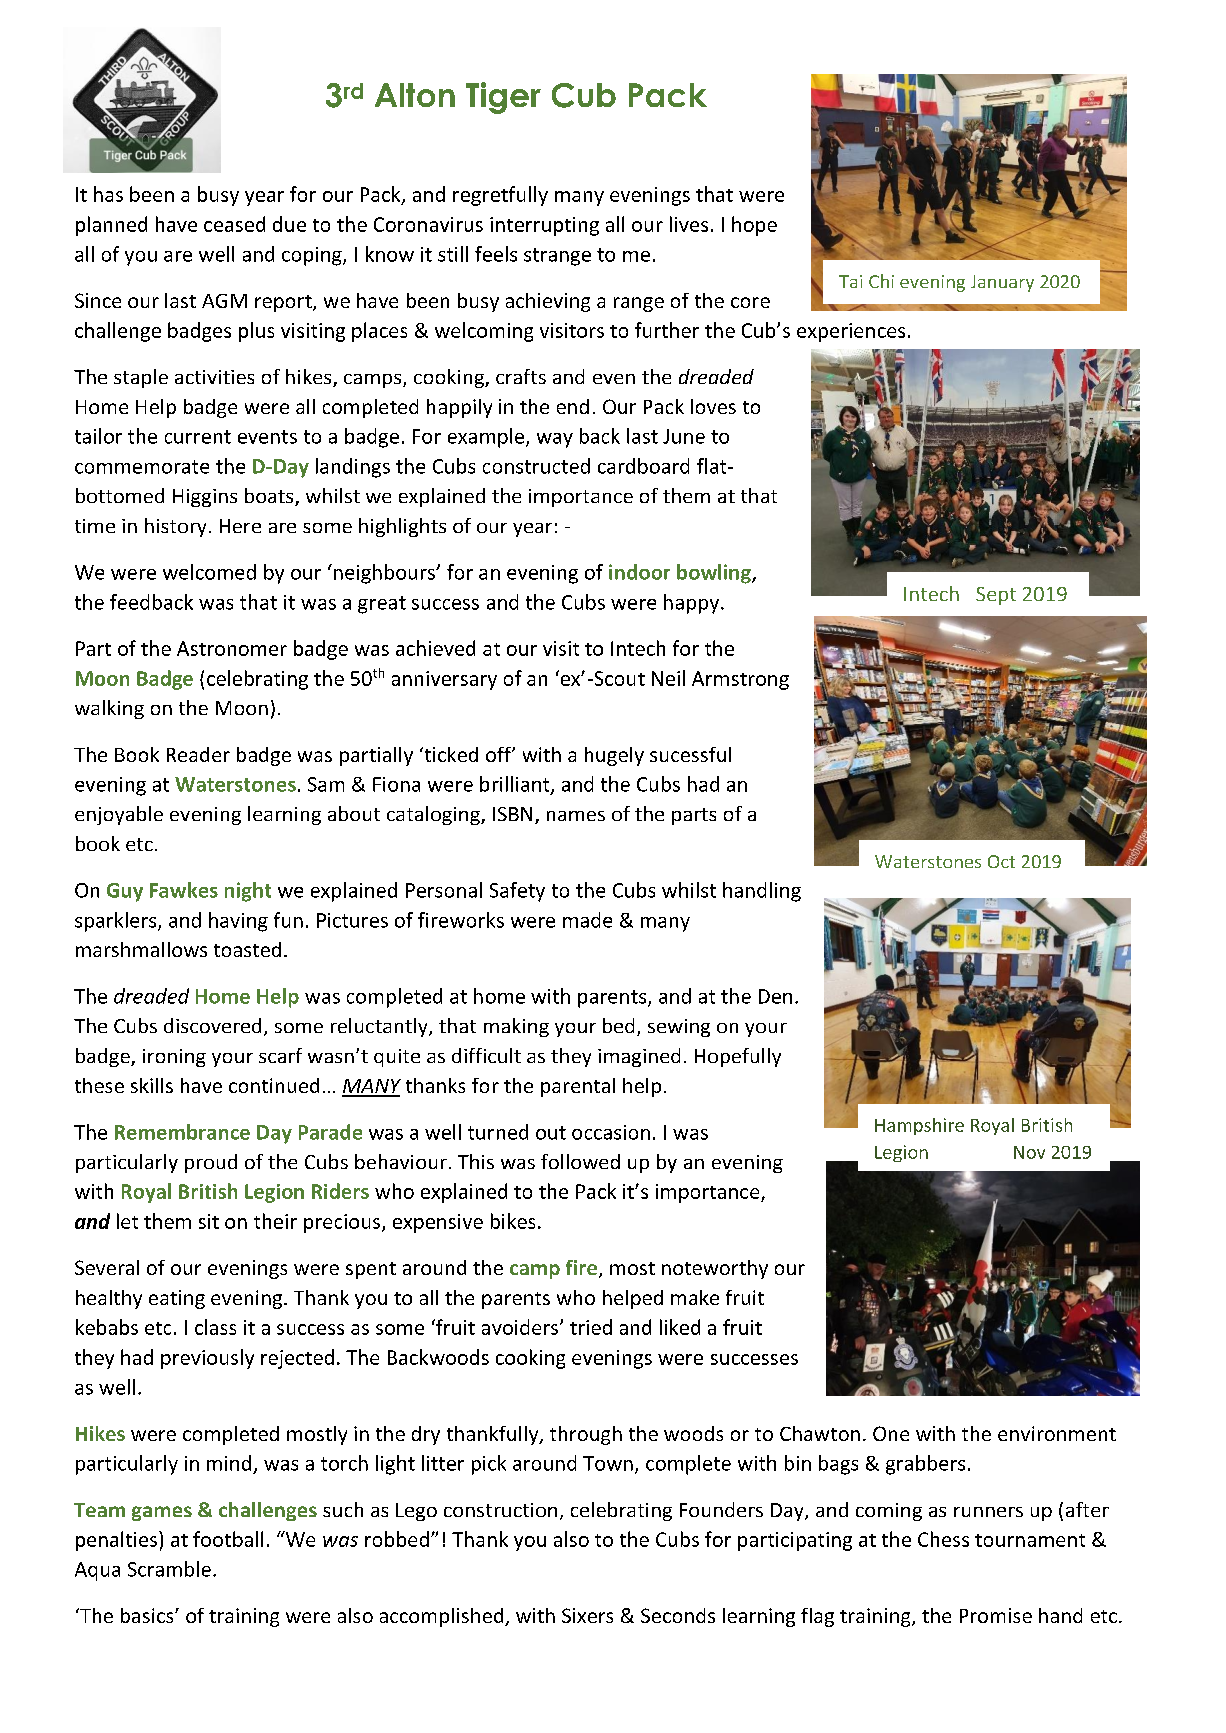 Image resolution: width=1226 pixels, height=1733 pixels. What do you see at coordinates (169, 1569) in the document?
I see `Scramble` at bounding box center [169, 1569].
